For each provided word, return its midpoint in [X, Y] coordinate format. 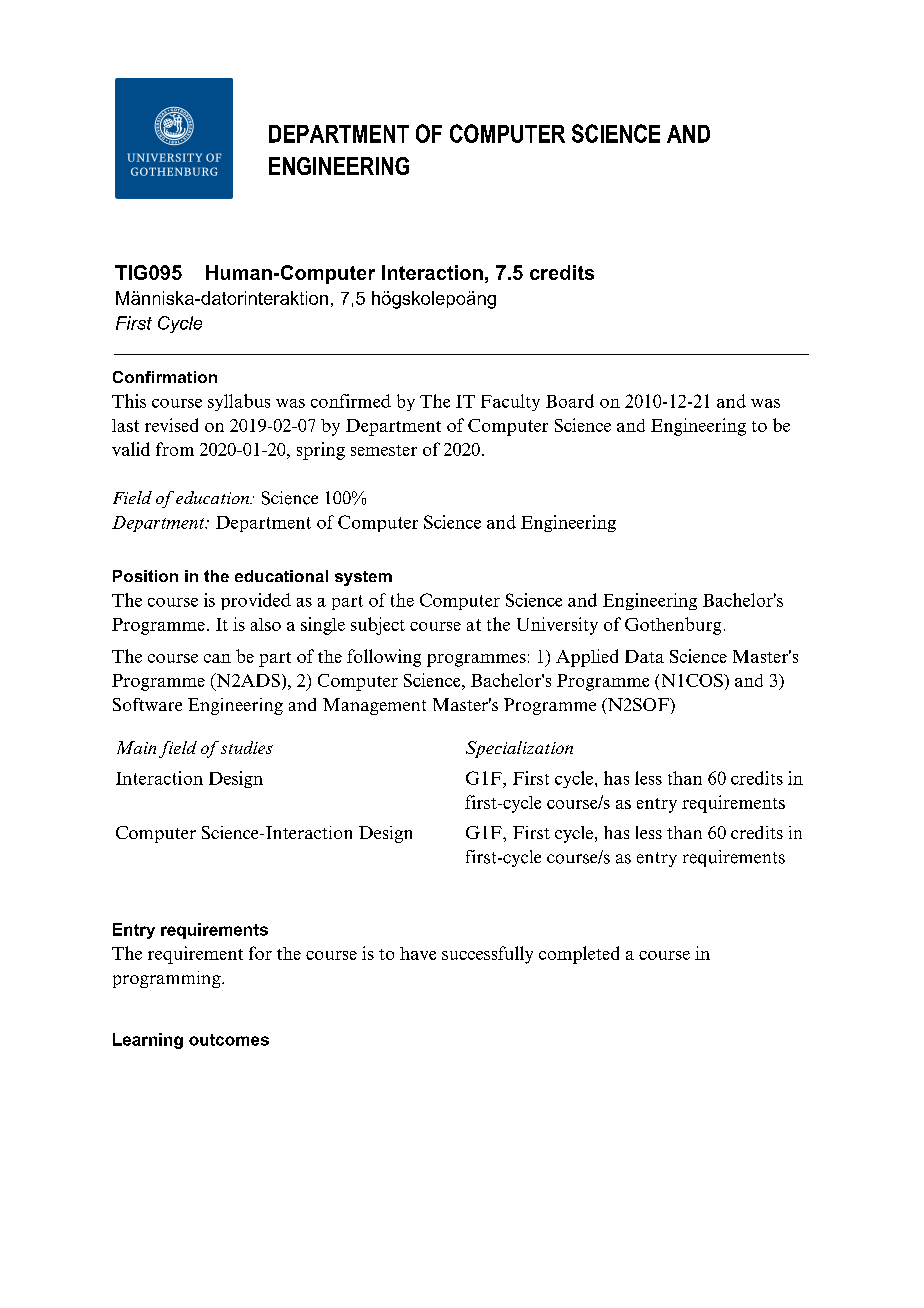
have [418, 953]
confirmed [351, 401]
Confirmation [165, 377]
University [557, 626]
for [260, 953]
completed [579, 955]
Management [374, 706]
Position [145, 576]
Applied [587, 658]
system [363, 578]
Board [570, 401]
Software [147, 704]
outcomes [229, 1040]
